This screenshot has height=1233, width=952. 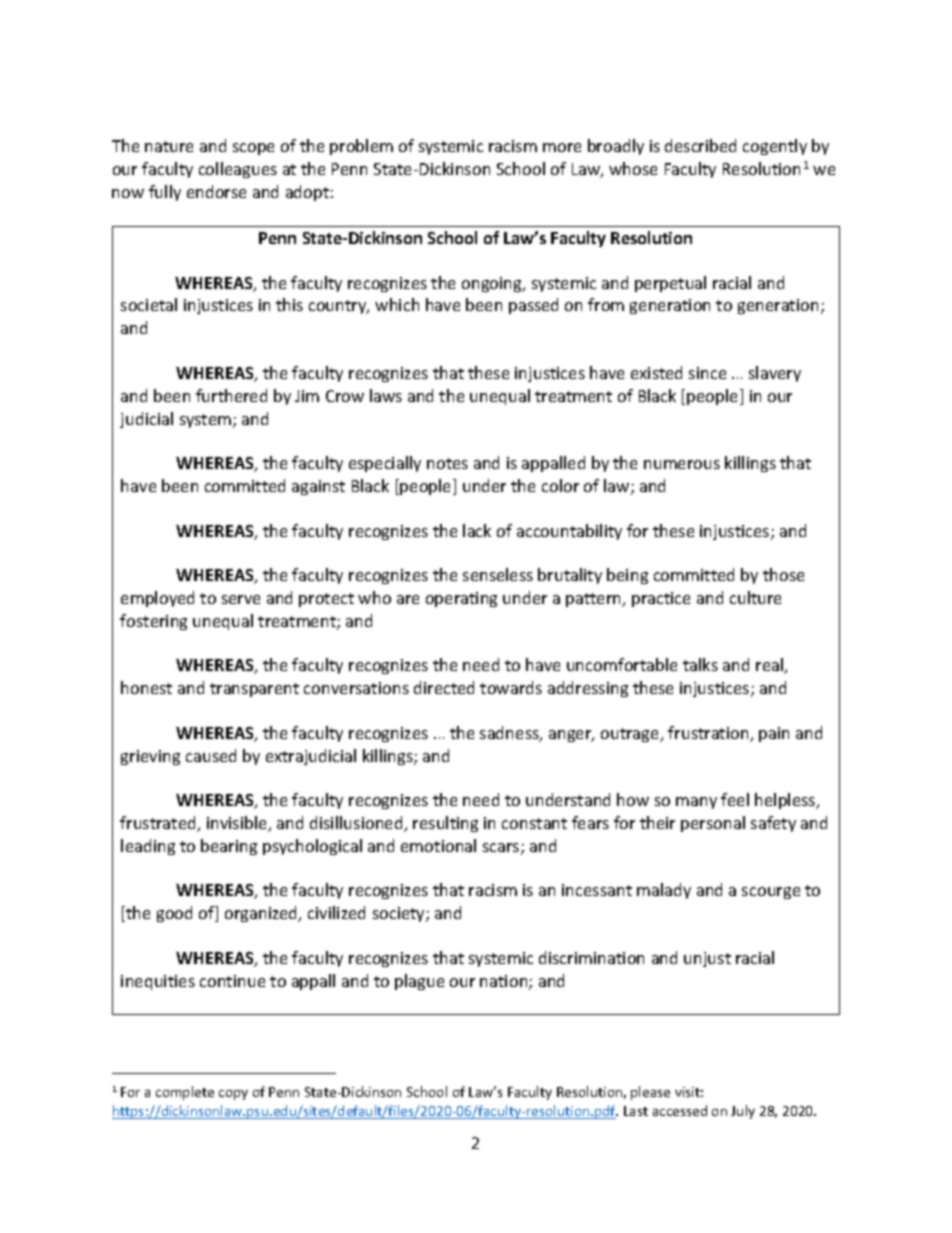 What do you see at coordinates (216, 191) in the screenshot?
I see `endorse` at bounding box center [216, 191].
